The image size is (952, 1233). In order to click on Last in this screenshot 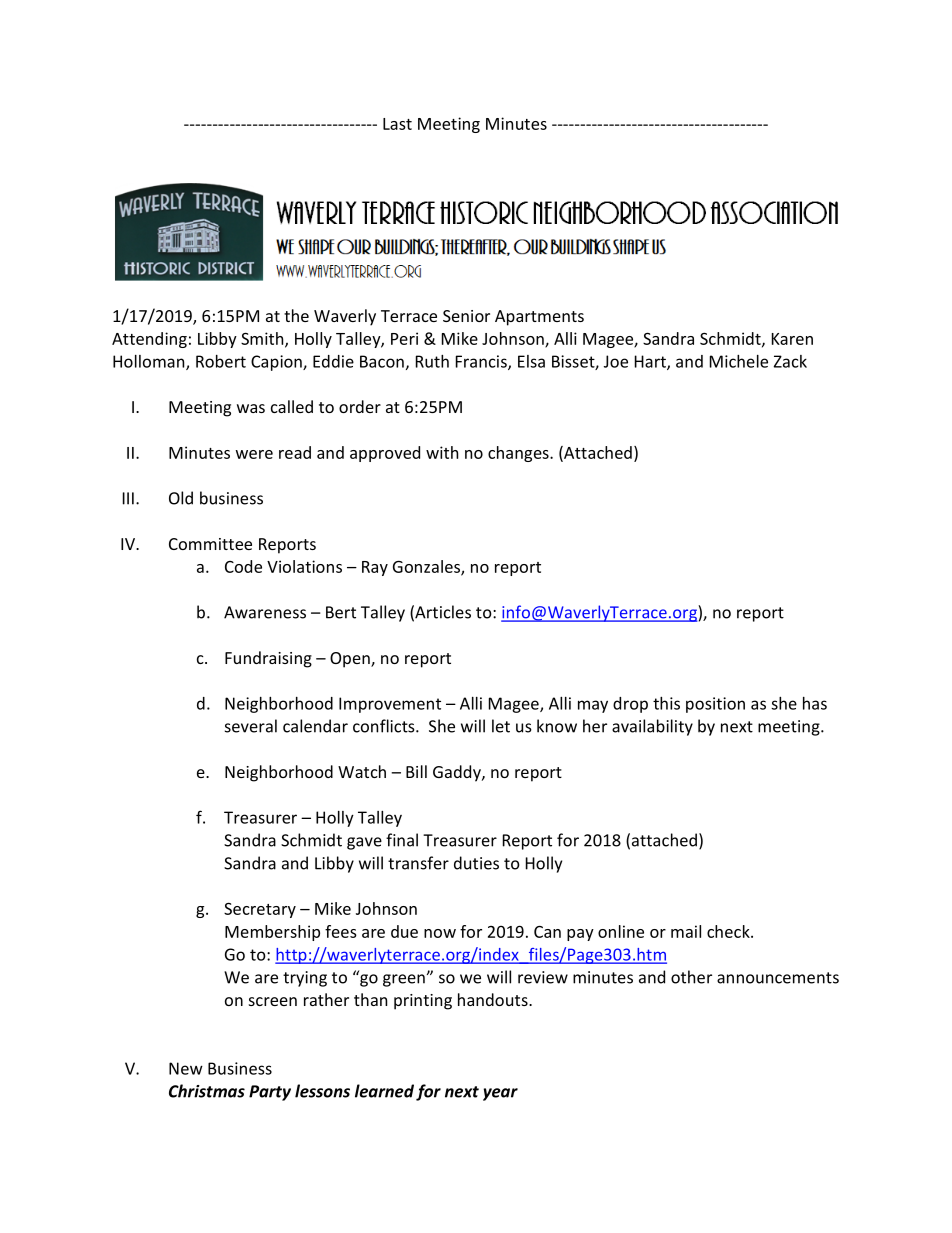, I will do `click(397, 124)`.
